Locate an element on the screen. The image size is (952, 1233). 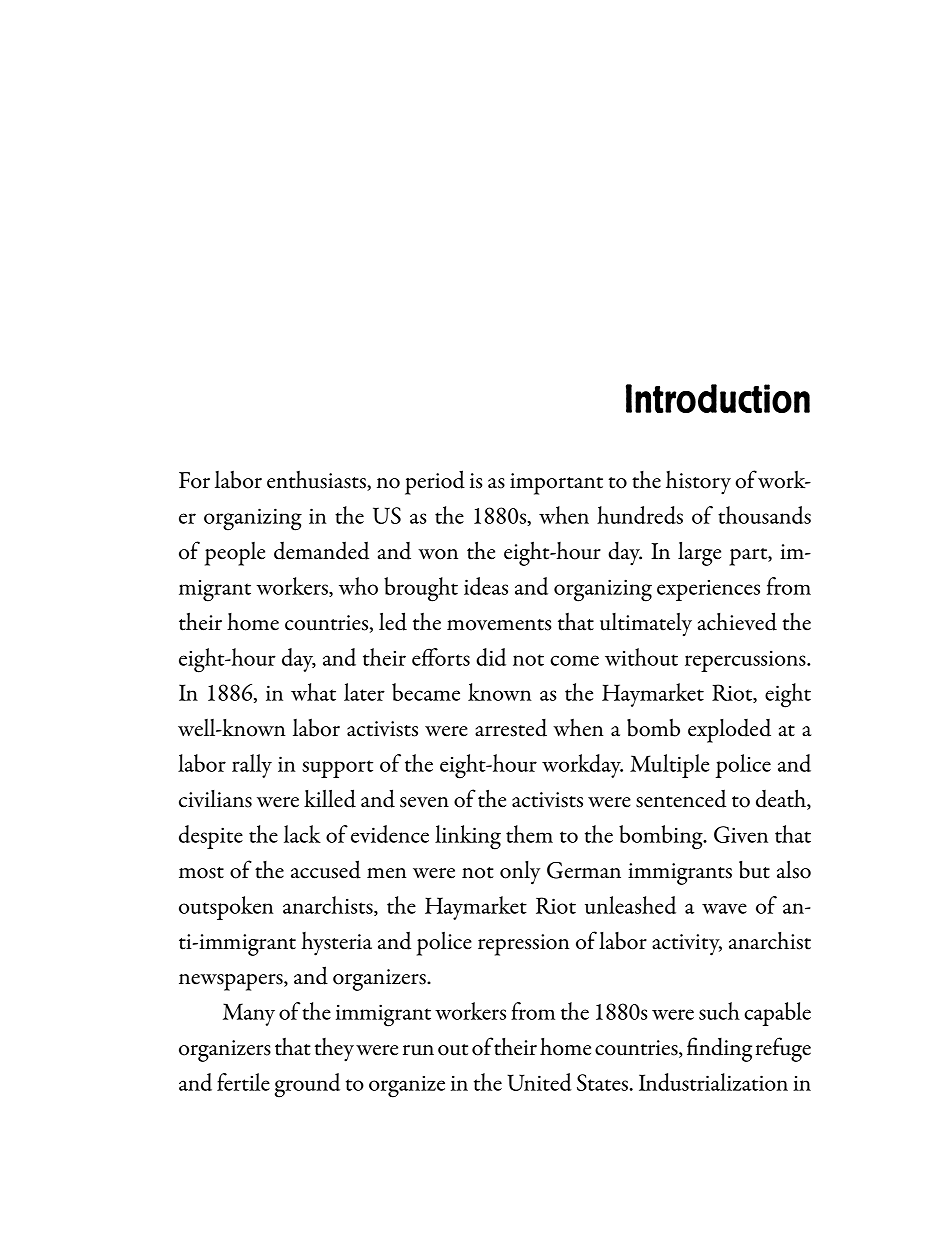
introduction is located at coordinates (718, 398).
